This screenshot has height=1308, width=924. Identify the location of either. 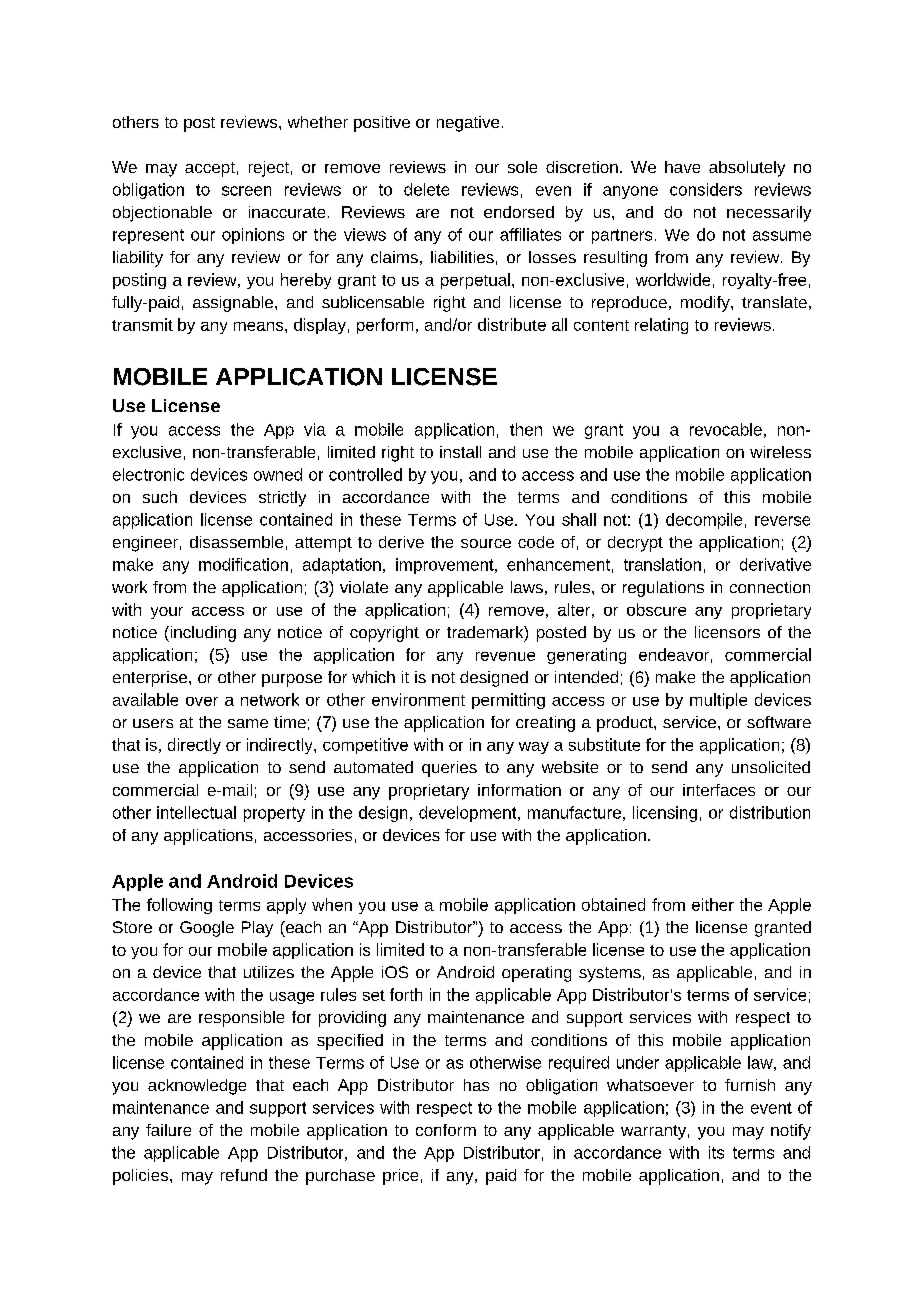
(713, 904).
